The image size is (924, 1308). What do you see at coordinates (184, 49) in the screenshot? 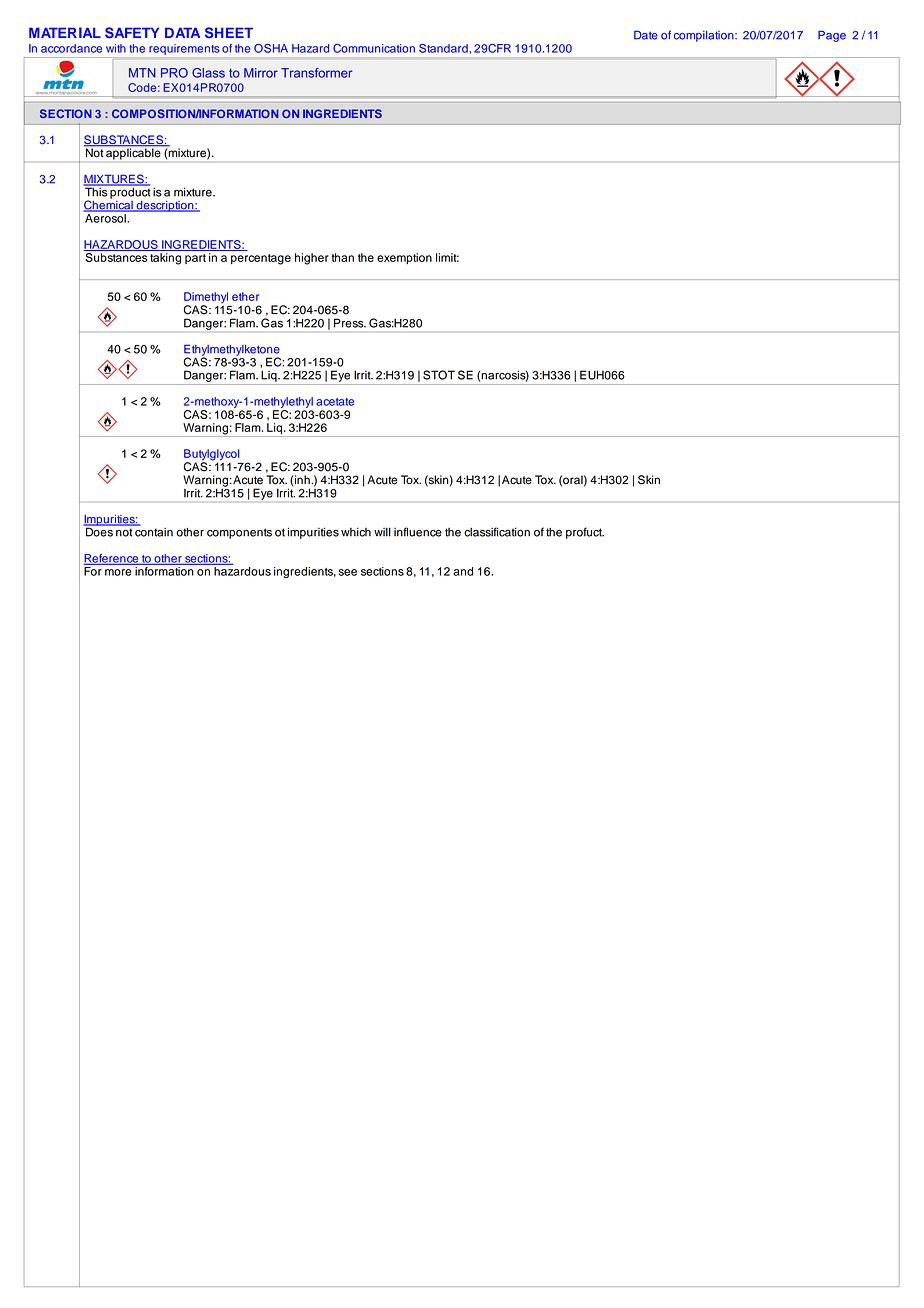
I see `requirements` at bounding box center [184, 49].
